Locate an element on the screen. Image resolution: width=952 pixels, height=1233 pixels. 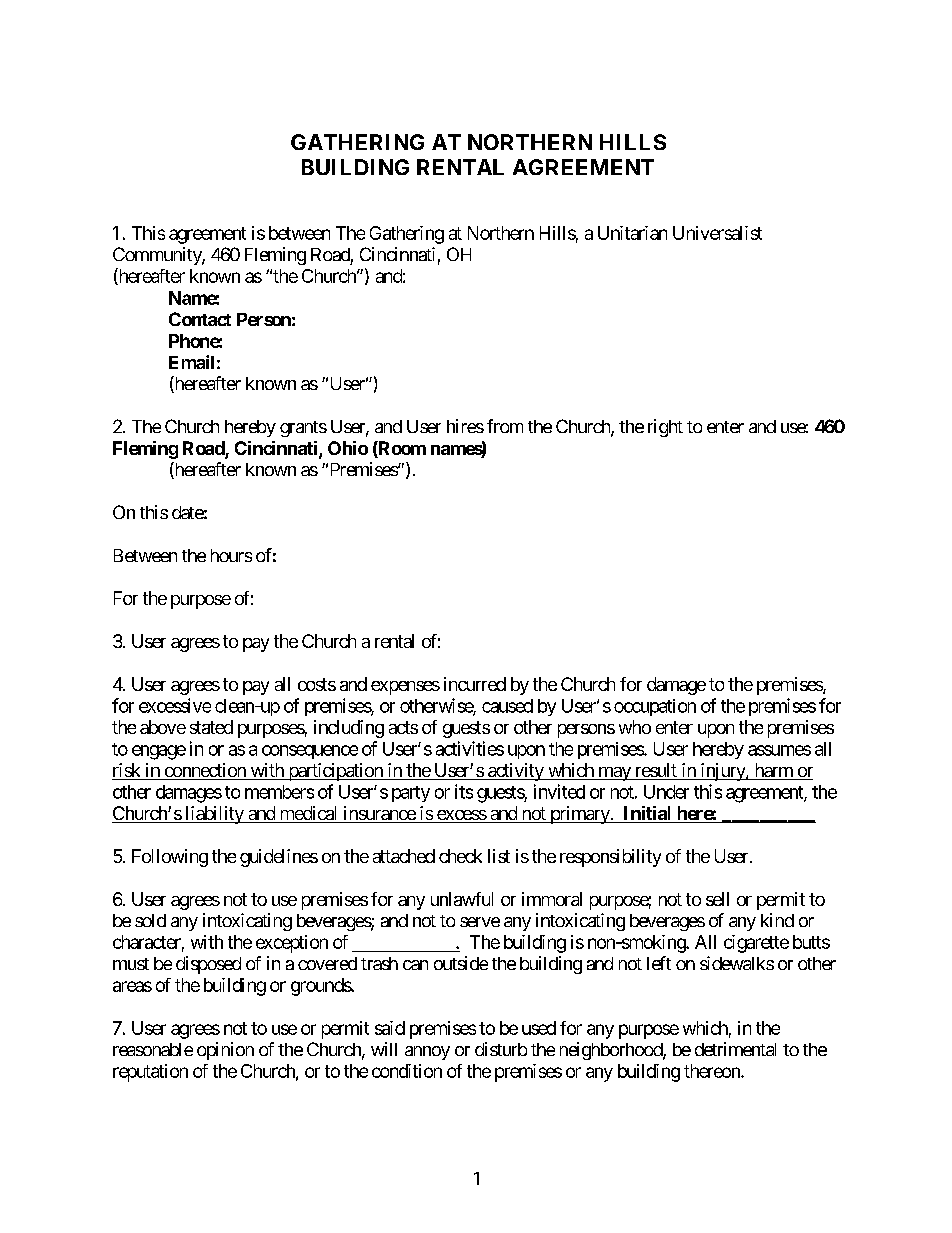
stated is located at coordinates (211, 727).
